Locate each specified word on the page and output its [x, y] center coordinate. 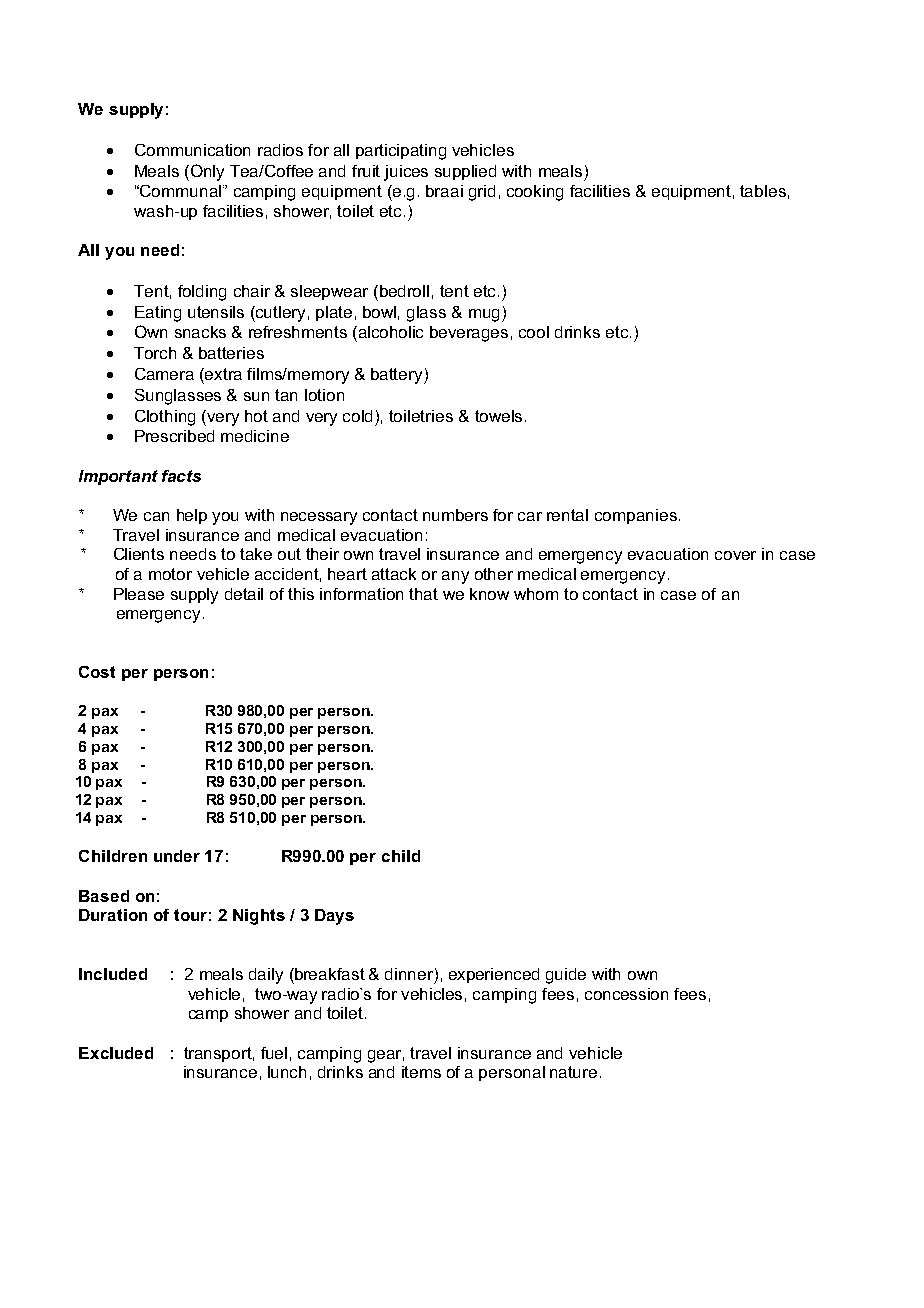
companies [636, 516]
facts [181, 476]
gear [386, 1056]
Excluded [116, 1053]
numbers [455, 515]
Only [207, 172]
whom [536, 594]
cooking [535, 193]
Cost [97, 672]
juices [406, 173]
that [423, 594]
